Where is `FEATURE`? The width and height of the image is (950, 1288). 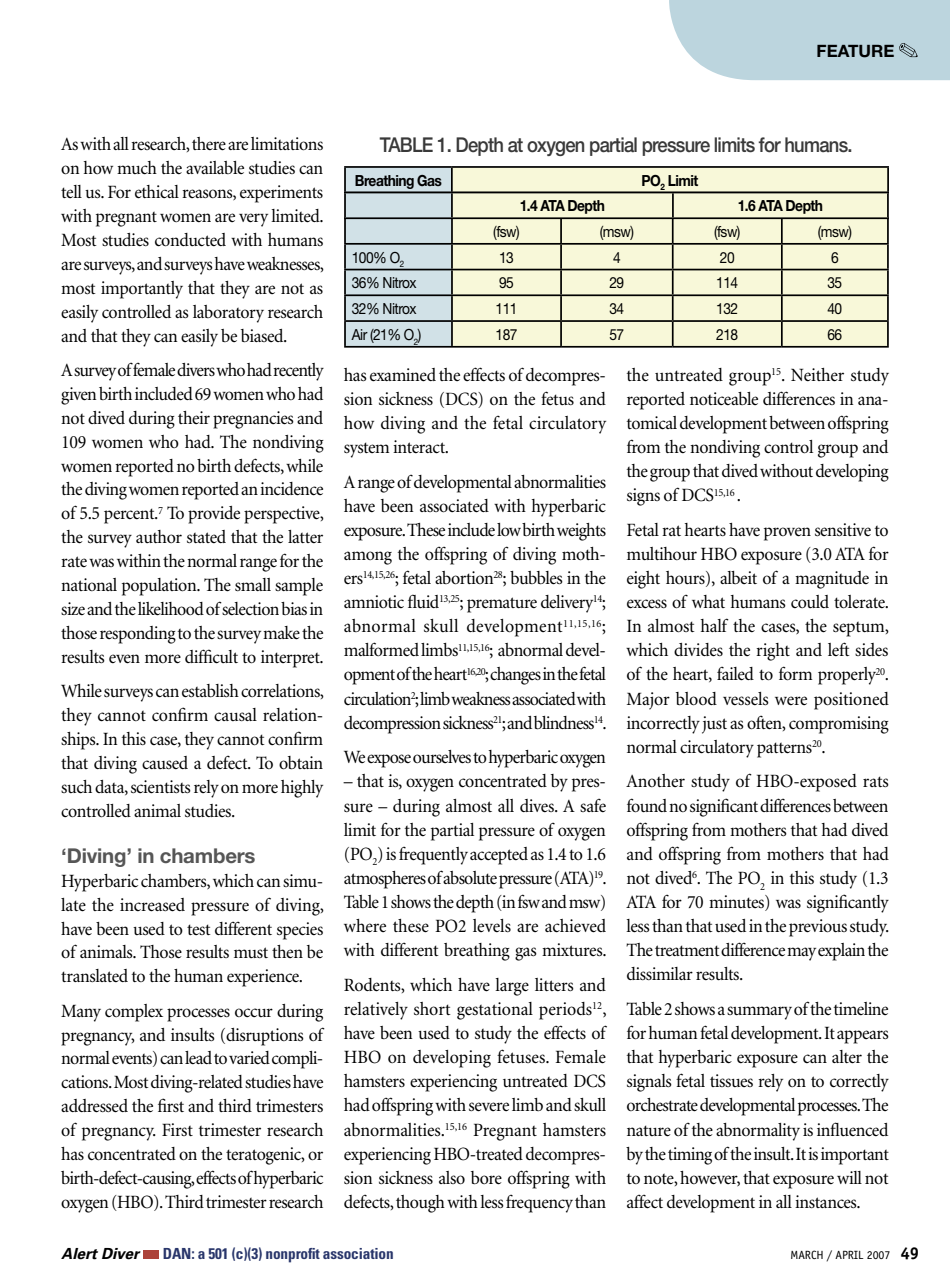
FEATURE is located at coordinates (855, 51).
